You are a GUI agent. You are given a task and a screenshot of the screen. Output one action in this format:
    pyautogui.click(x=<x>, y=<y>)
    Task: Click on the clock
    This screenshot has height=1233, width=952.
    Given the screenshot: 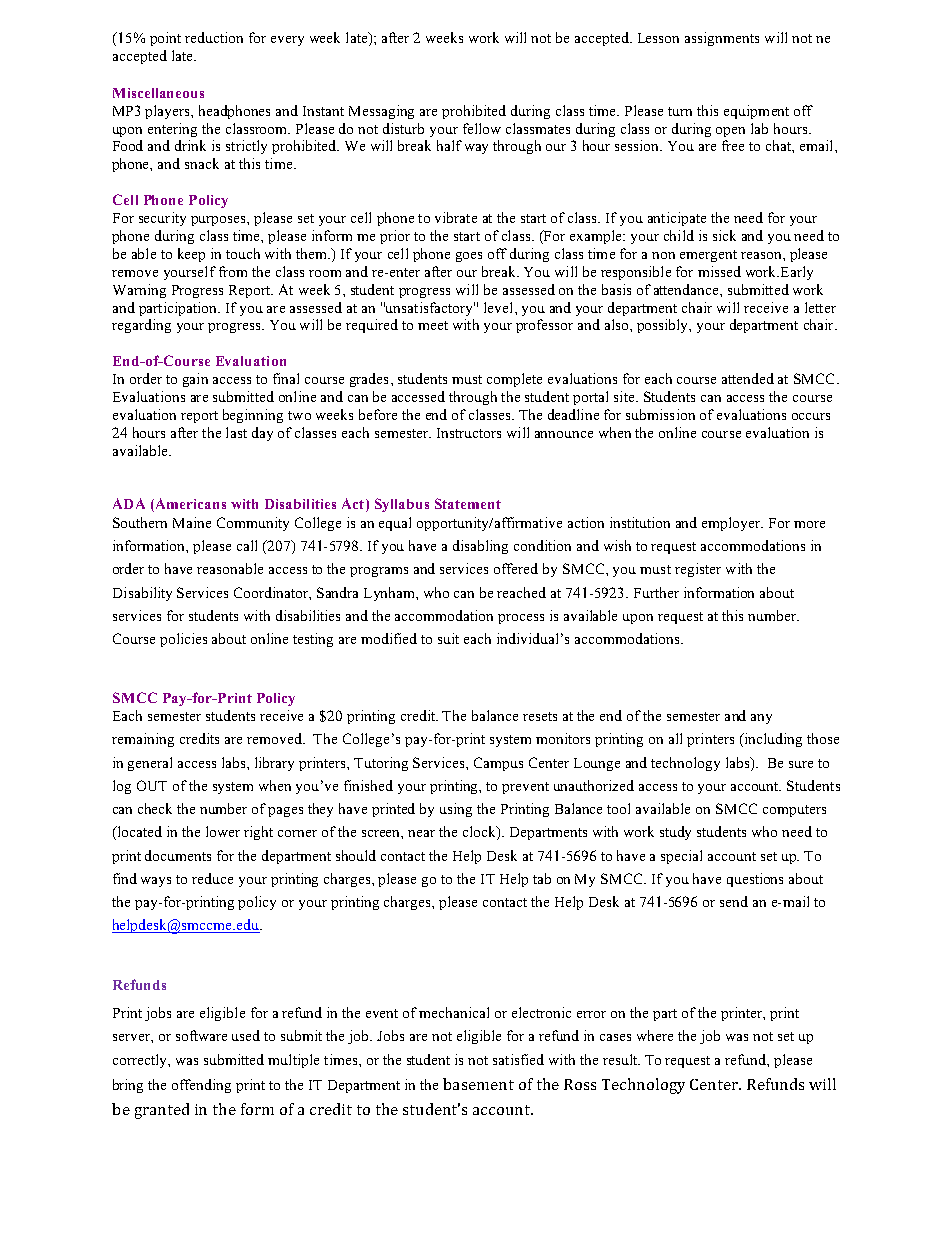 What is the action you would take?
    pyautogui.click(x=480, y=833)
